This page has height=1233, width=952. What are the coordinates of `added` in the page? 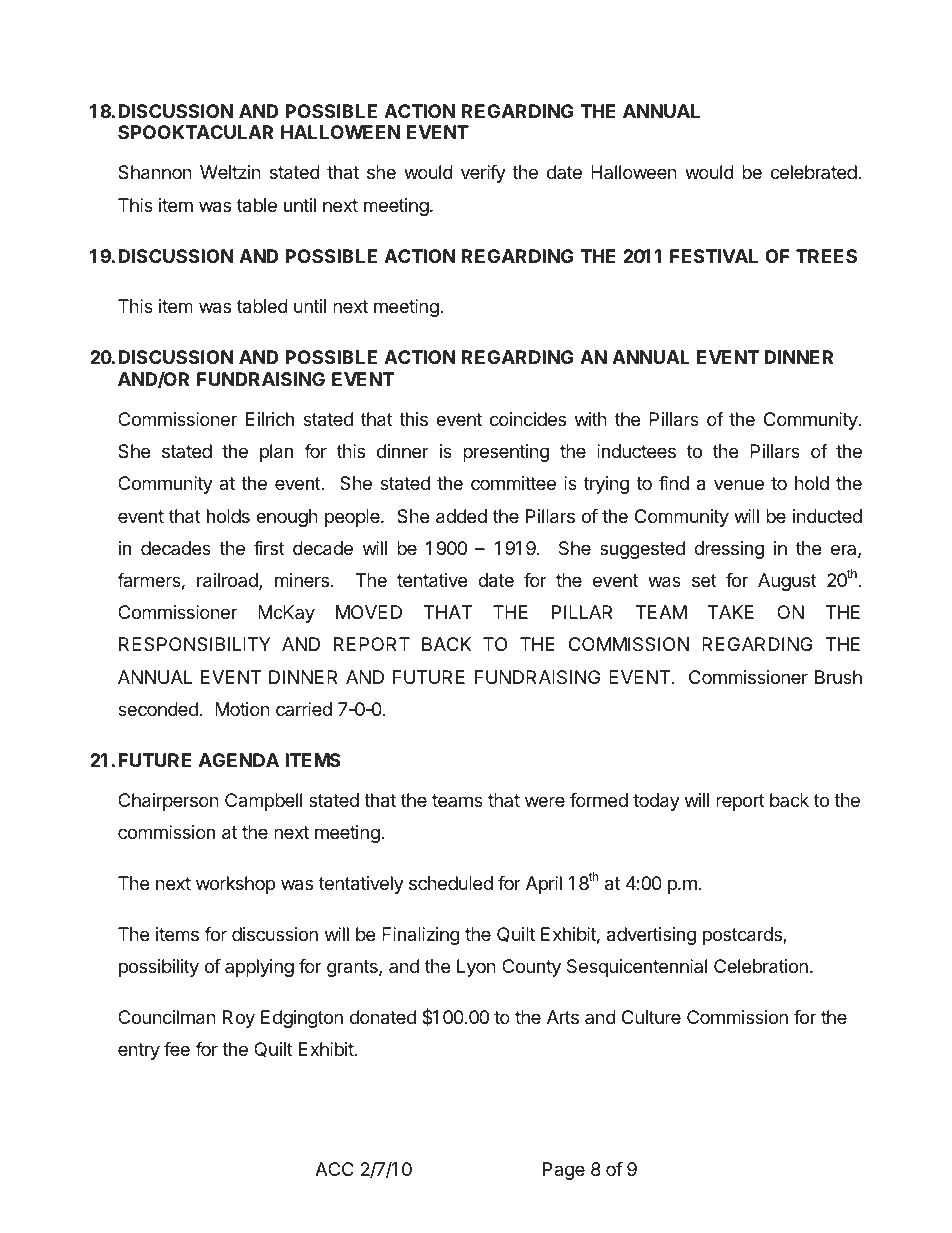 It's located at (461, 516).
